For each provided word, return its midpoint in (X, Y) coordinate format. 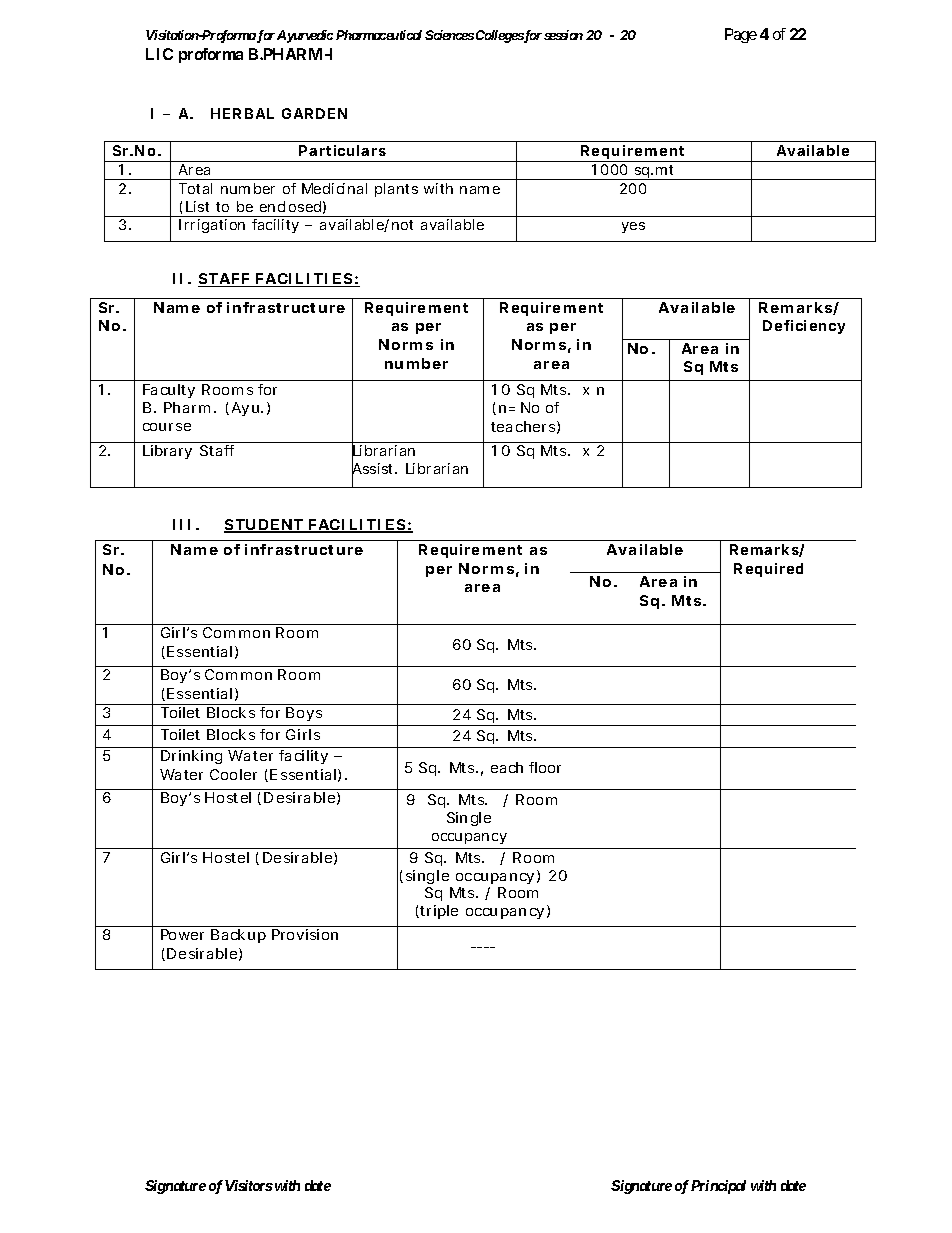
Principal (718, 1187)
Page (741, 35)
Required (768, 570)
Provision (305, 934)
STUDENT (264, 526)
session (563, 35)
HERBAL (242, 113)
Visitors (249, 1185)
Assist (374, 469)
